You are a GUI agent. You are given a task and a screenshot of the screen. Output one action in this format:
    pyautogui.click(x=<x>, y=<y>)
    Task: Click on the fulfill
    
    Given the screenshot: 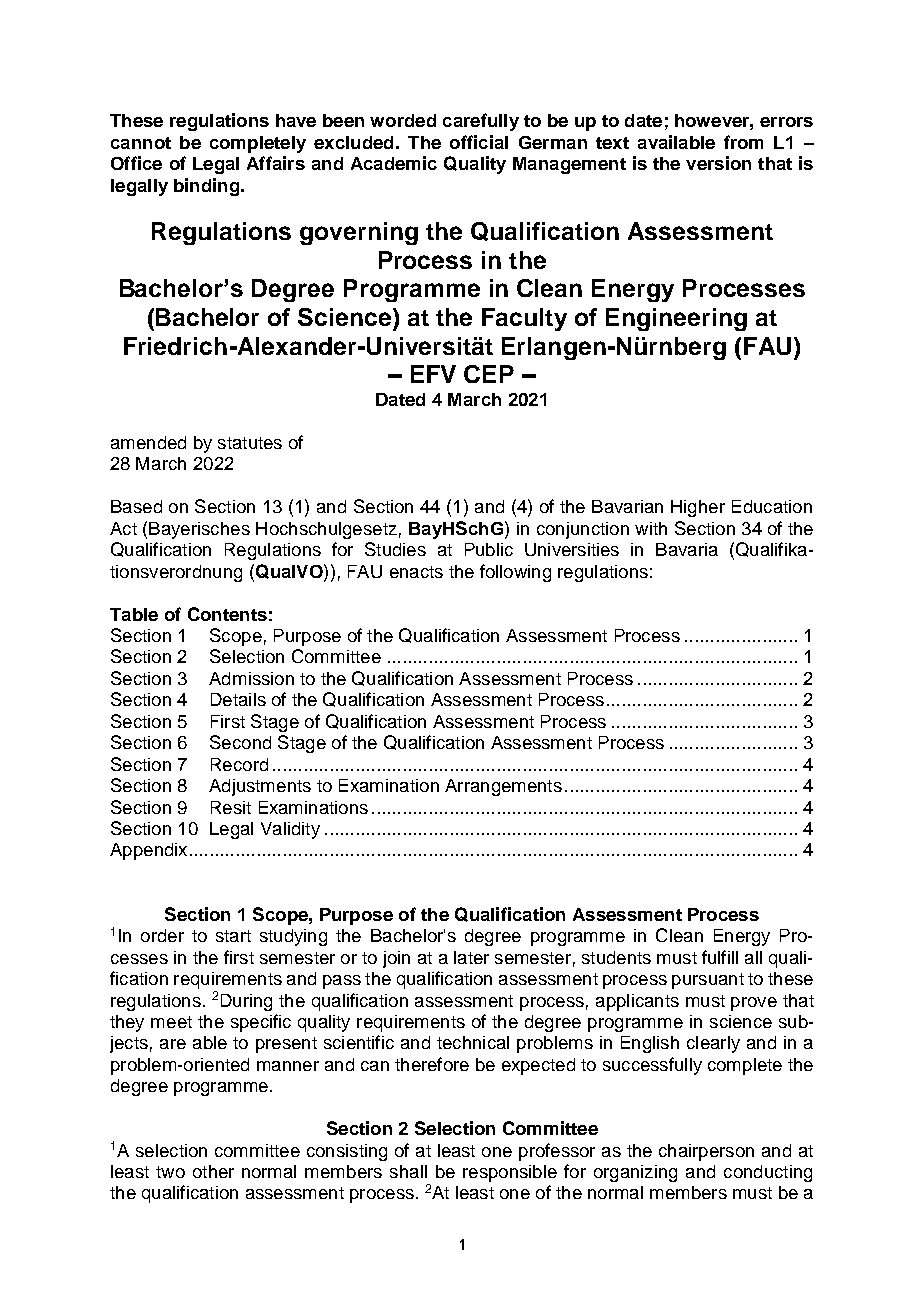 What is the action you would take?
    pyautogui.click(x=720, y=957)
